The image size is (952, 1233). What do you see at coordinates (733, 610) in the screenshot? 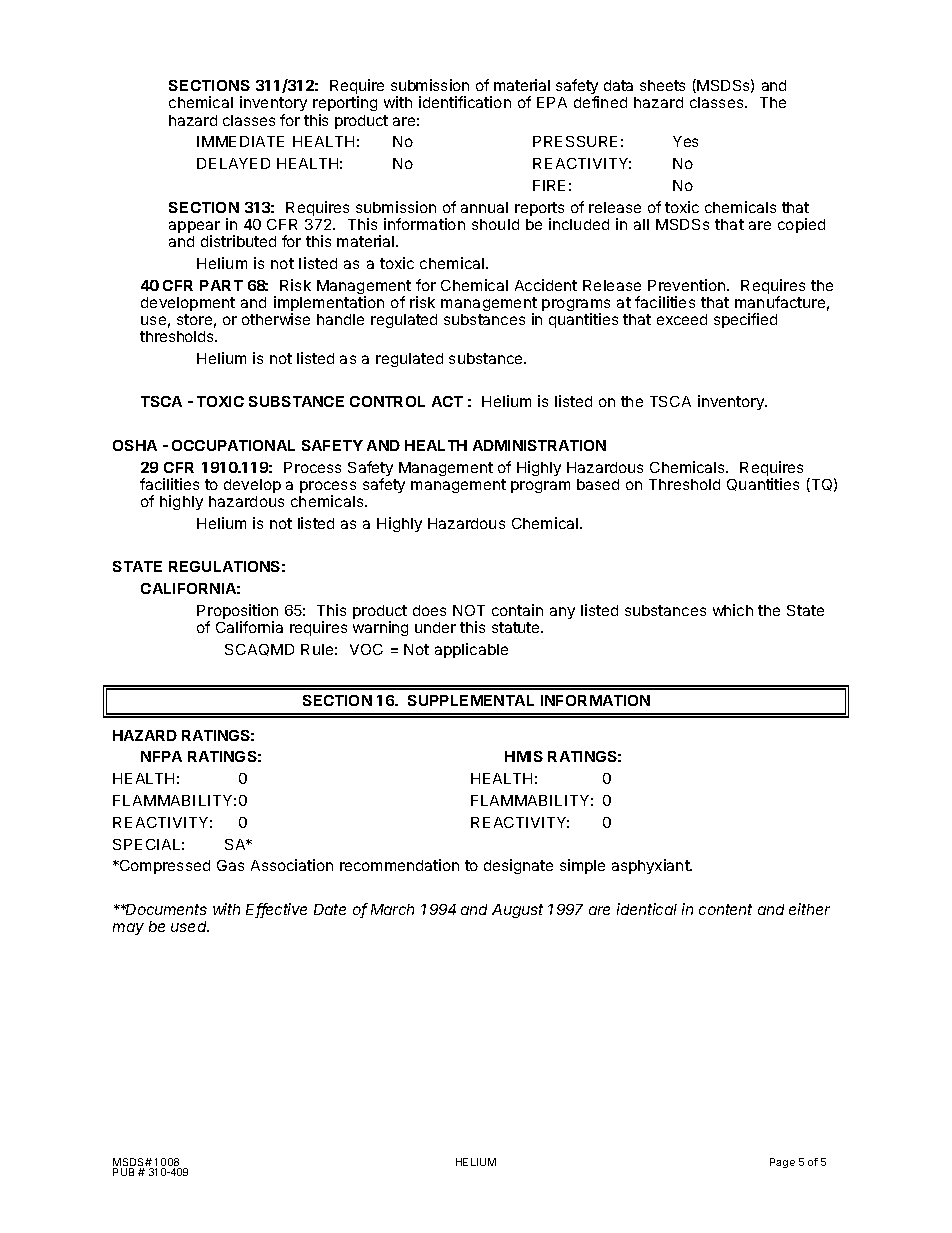
I see `which` at bounding box center [733, 610].
